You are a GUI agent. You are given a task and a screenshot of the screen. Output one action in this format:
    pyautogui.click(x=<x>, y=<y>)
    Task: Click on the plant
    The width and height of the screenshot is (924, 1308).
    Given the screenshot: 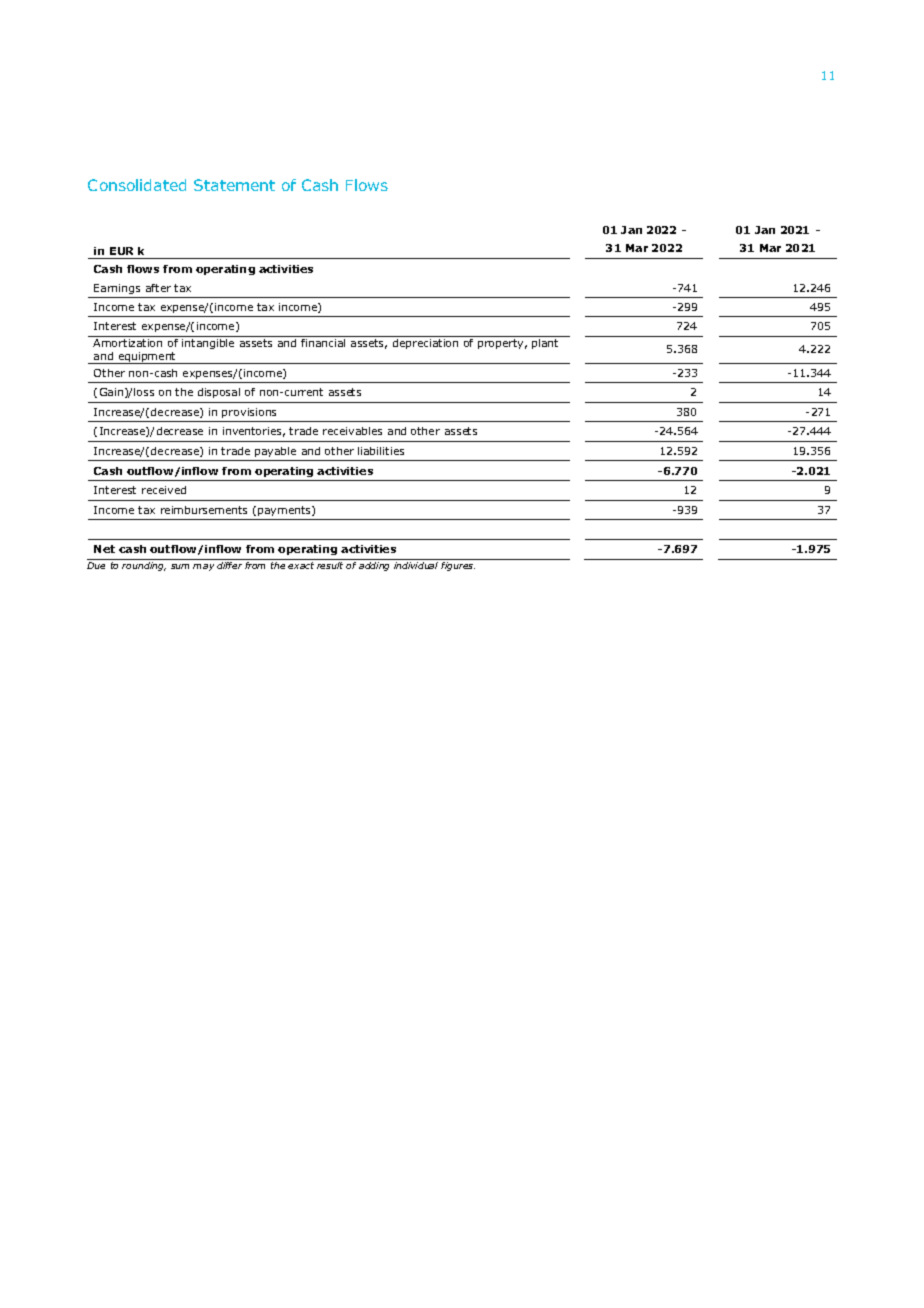 What is the action you would take?
    pyautogui.click(x=545, y=344)
